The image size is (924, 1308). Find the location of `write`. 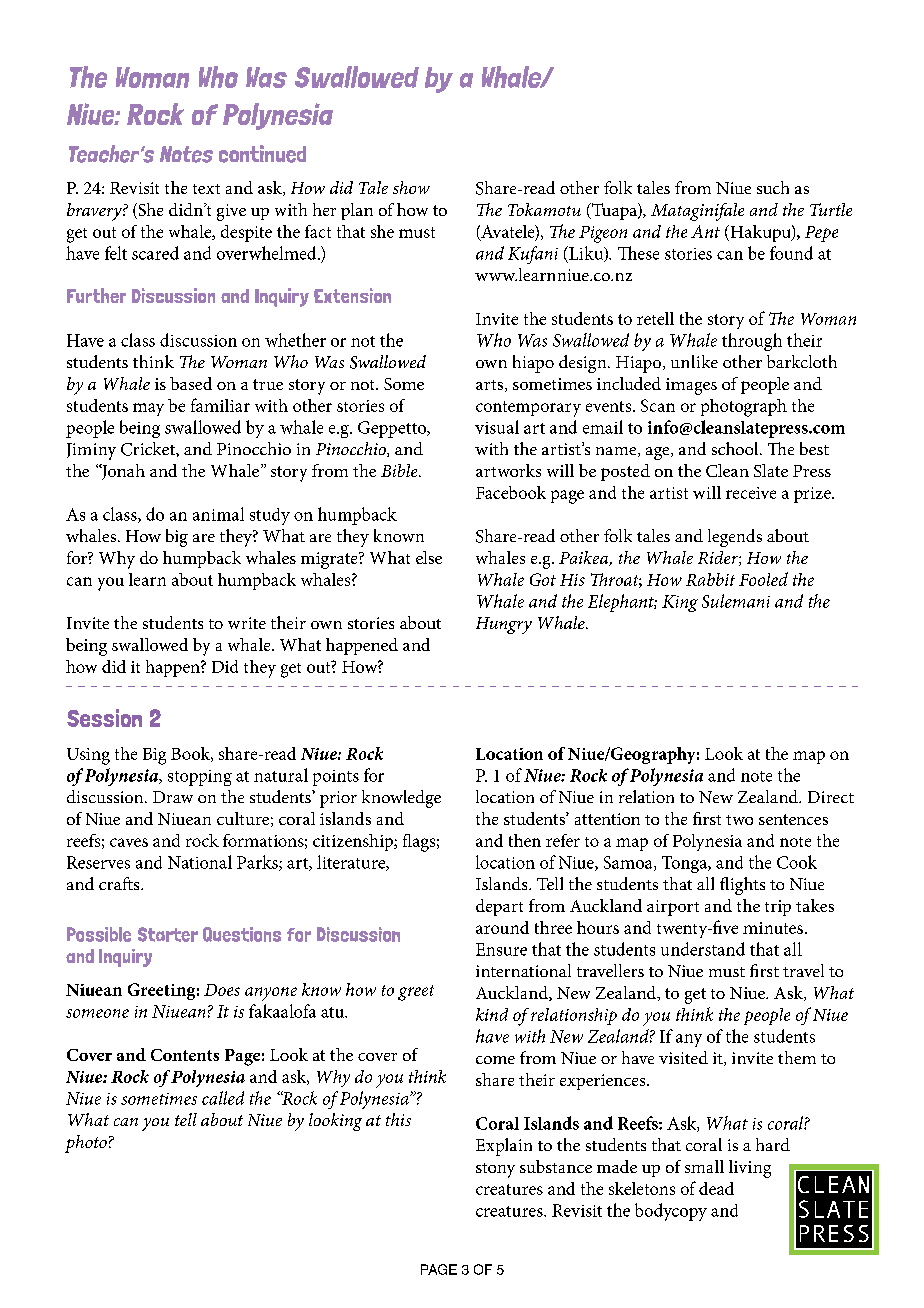

write is located at coordinates (247, 623).
